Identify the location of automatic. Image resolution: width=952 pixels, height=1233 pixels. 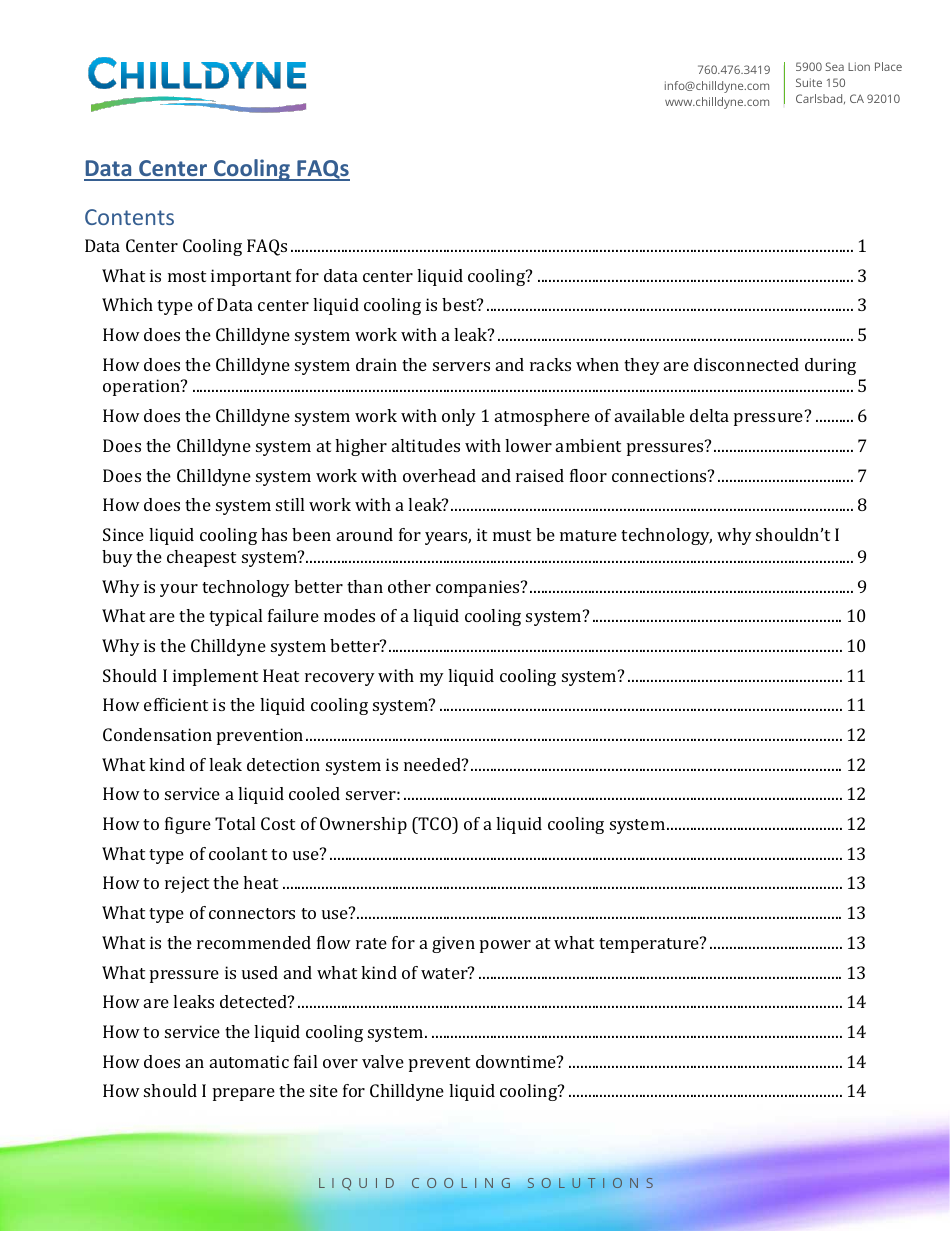
(249, 1061).
